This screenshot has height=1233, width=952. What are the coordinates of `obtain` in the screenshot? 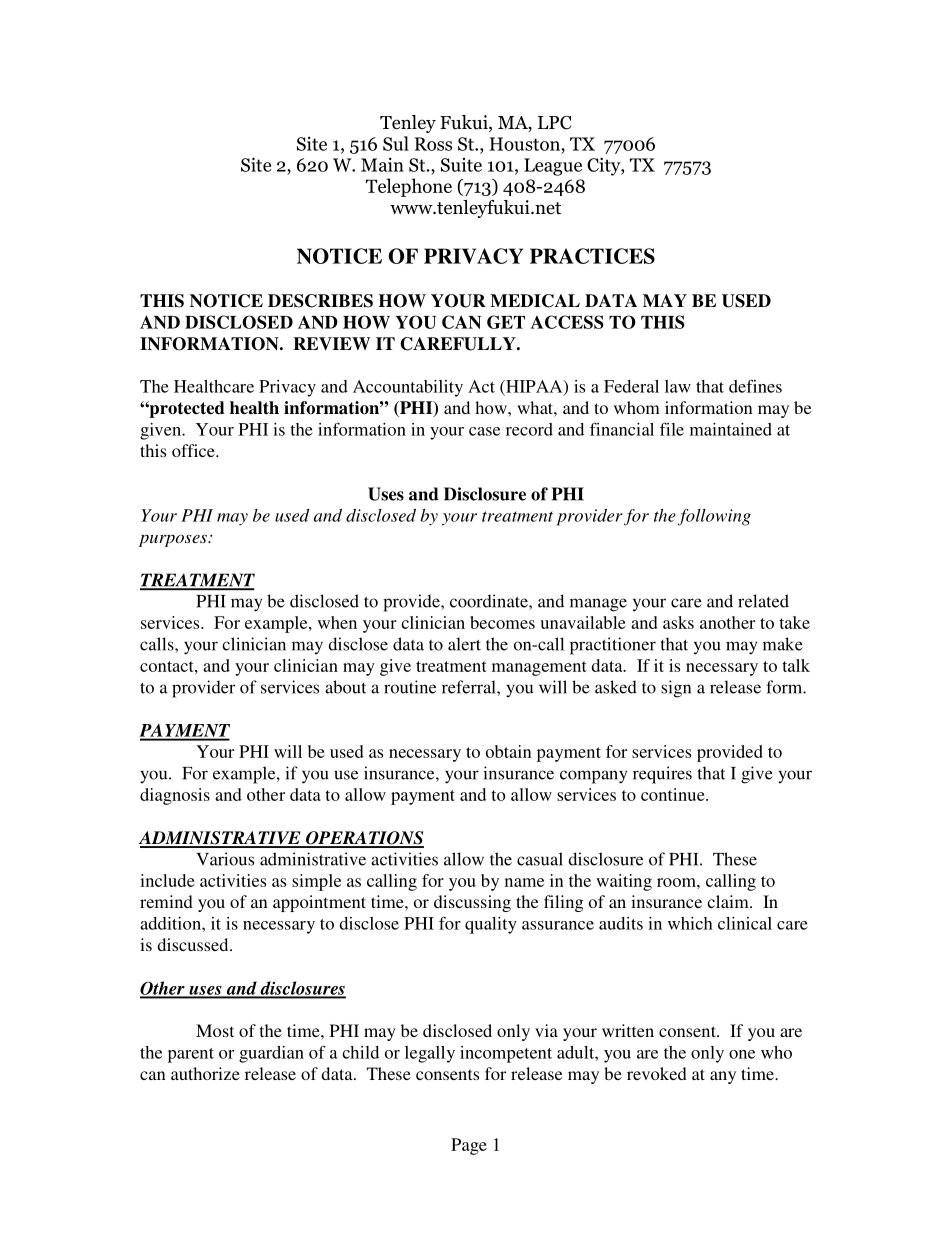 It's located at (509, 751).
